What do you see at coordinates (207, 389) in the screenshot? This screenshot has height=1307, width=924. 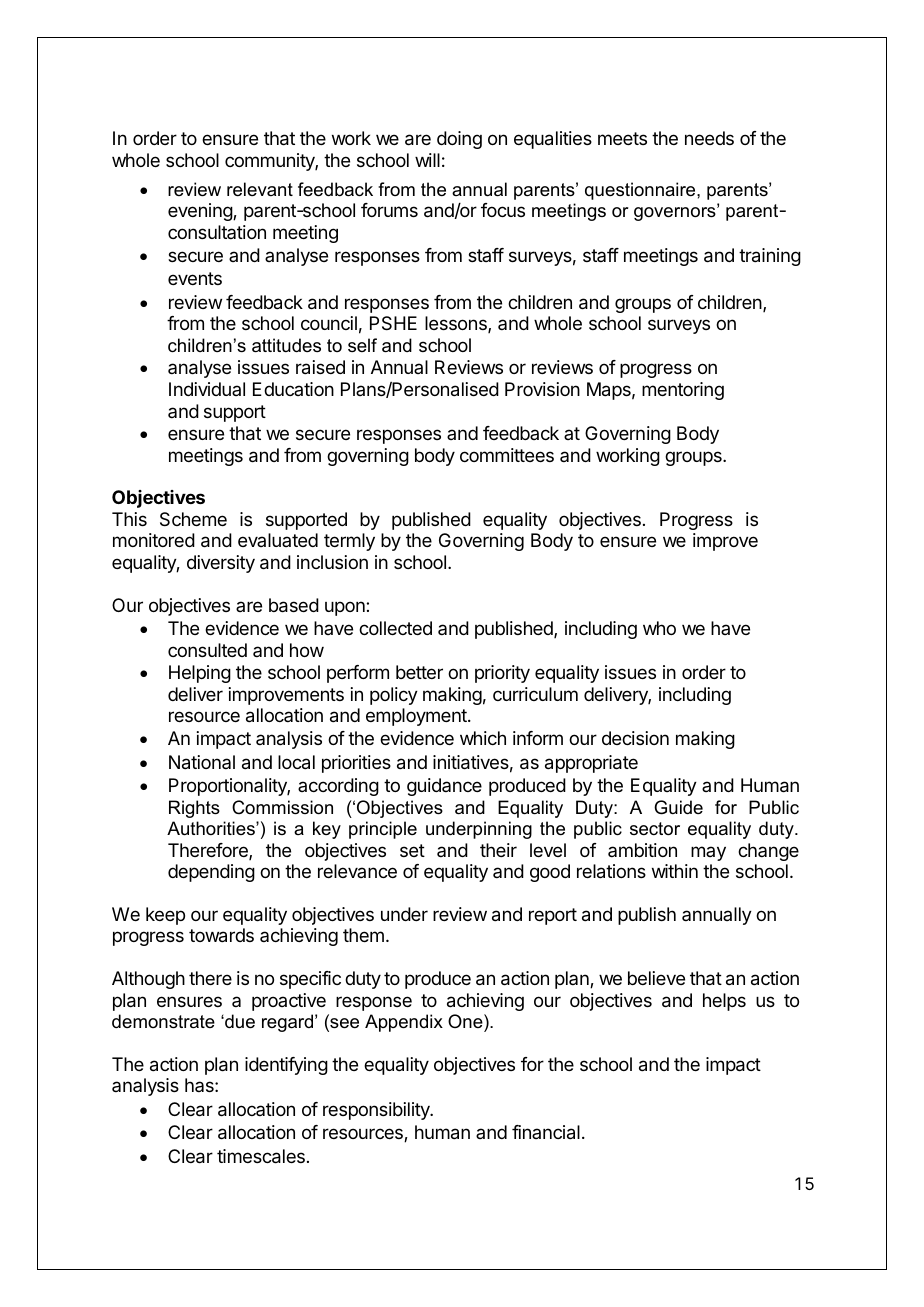 I see `Individual` at bounding box center [207, 389].
